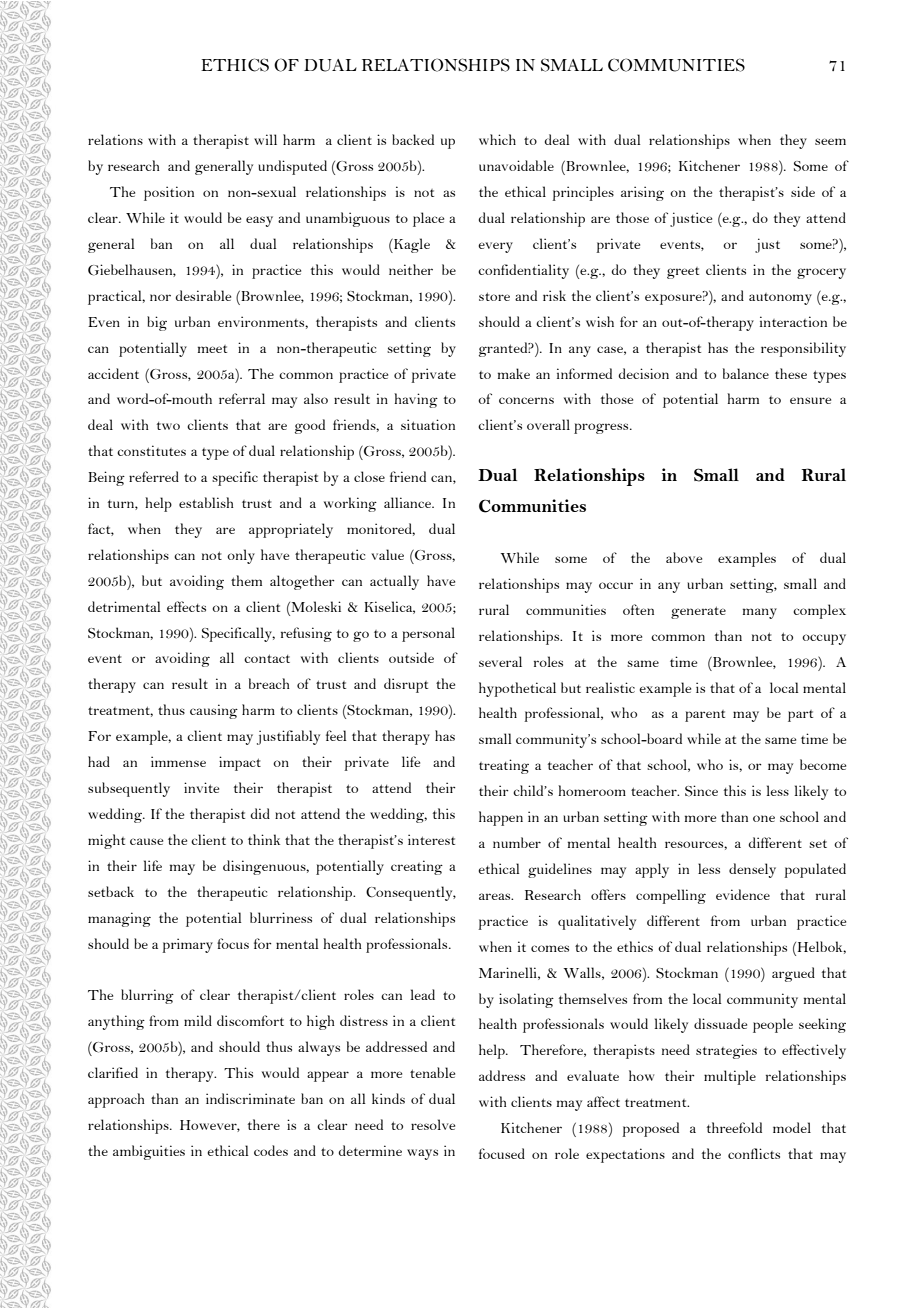 This page has width=924, height=1308. What do you see at coordinates (433, 1124) in the page?
I see `resolve` at bounding box center [433, 1124].
